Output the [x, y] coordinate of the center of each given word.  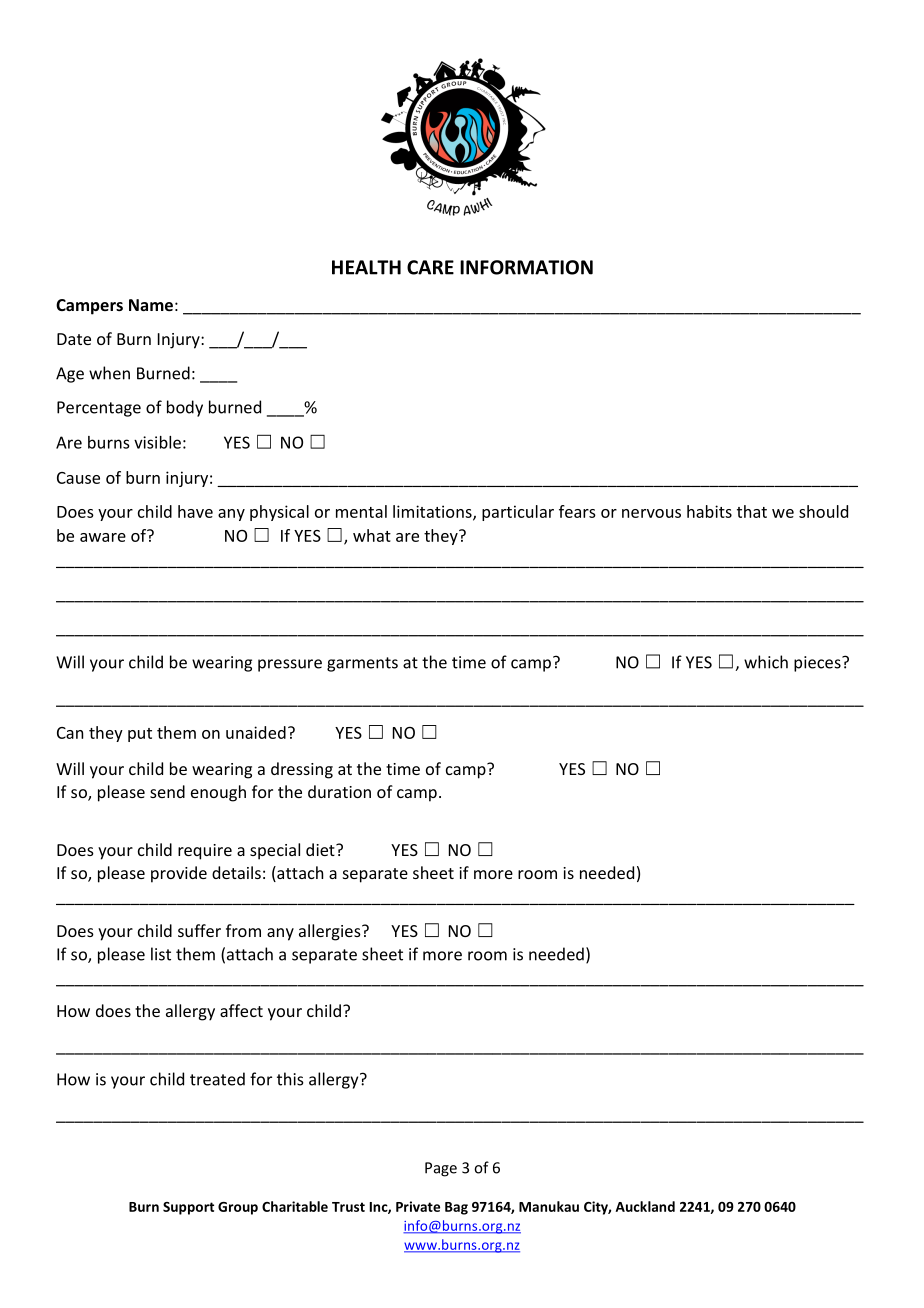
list [161, 954]
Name [151, 305]
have [195, 511]
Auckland [645, 1206]
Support [188, 1208]
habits [709, 511]
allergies [331, 932]
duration [339, 791]
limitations [433, 512]
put [140, 735]
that [752, 511]
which [766, 662]
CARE [430, 267]
